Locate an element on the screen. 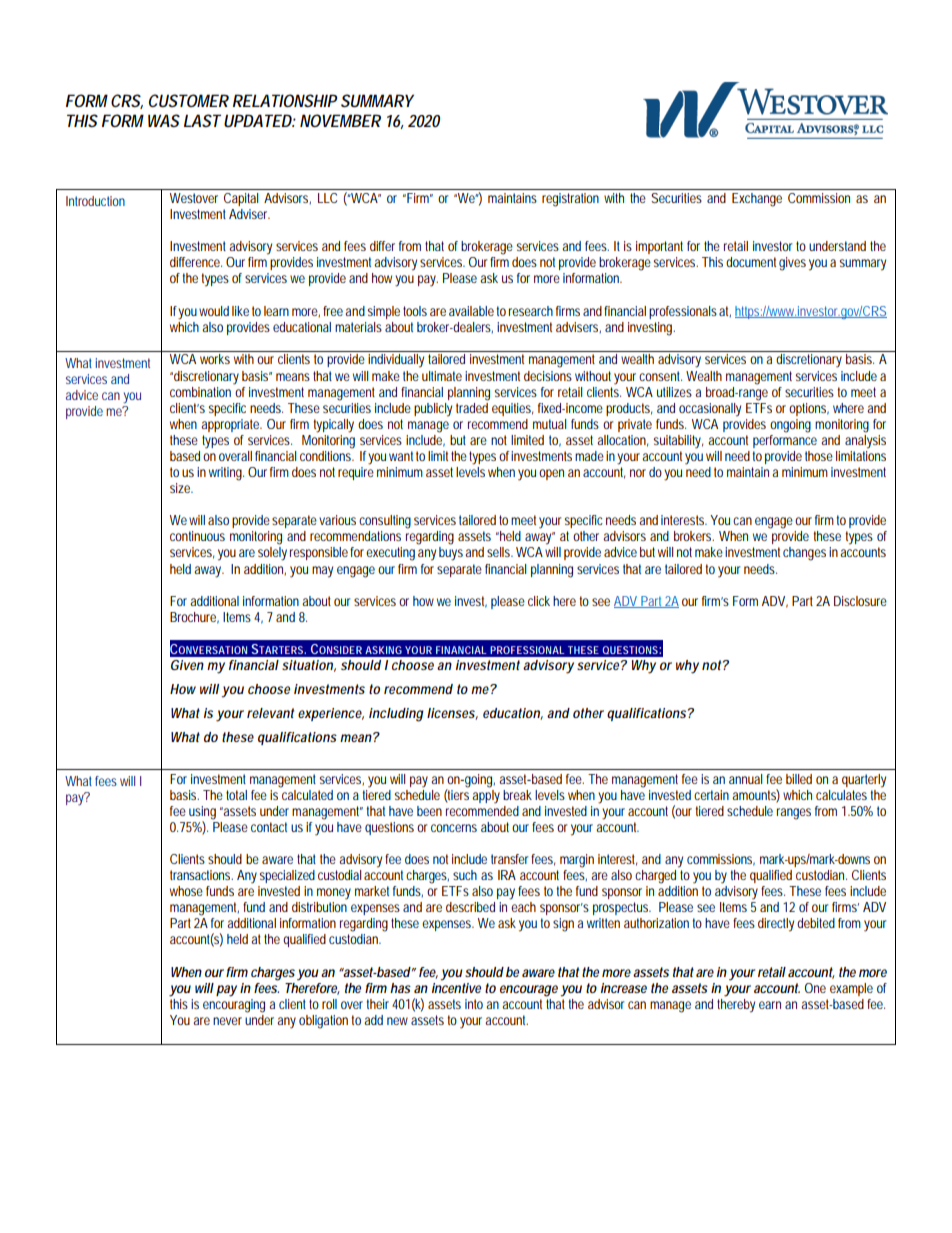 The height and width of the screenshot is (1233, 952). Exchange is located at coordinates (757, 200).
